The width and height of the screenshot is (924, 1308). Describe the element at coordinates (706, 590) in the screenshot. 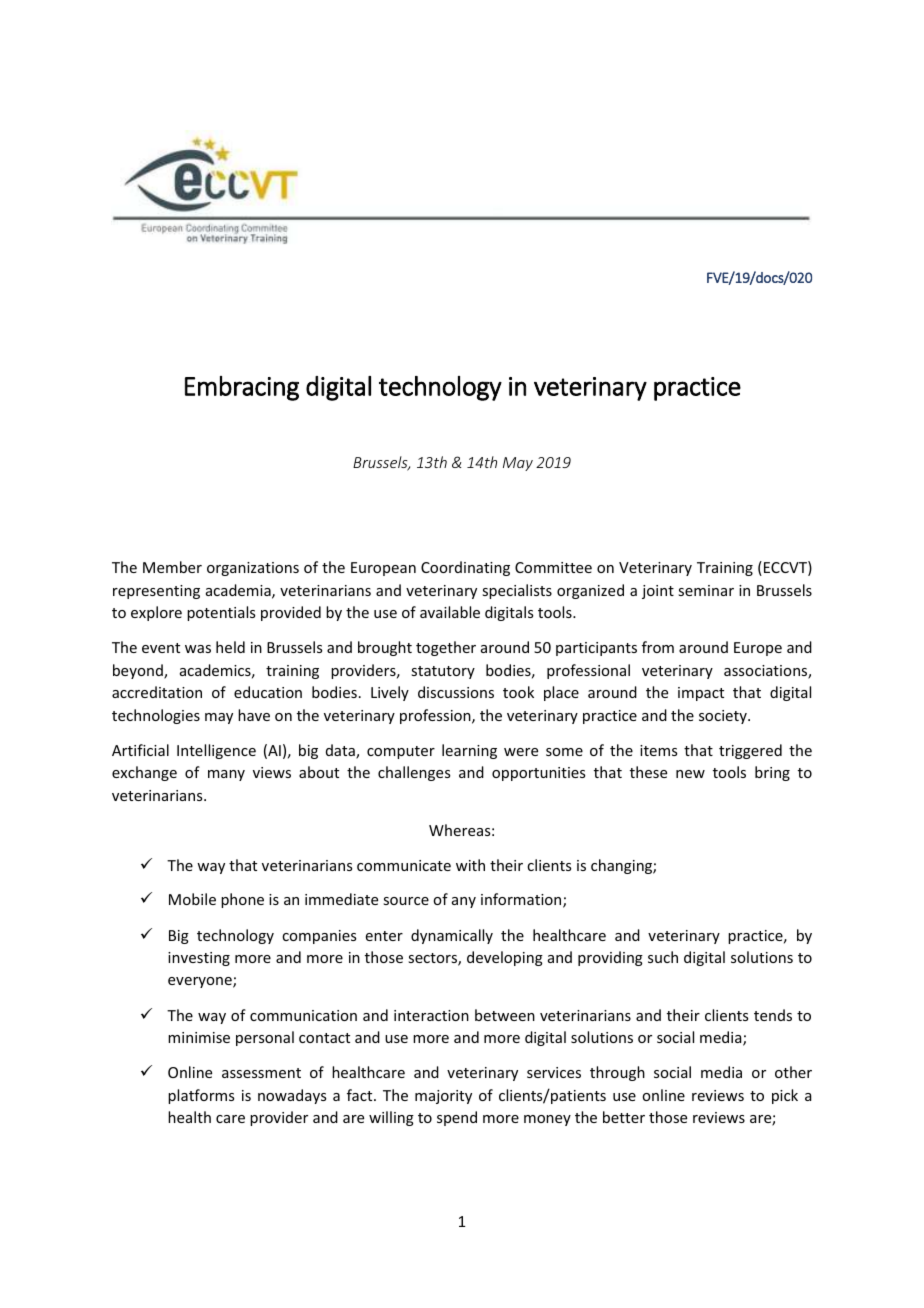

I see `seminar` at that location.
